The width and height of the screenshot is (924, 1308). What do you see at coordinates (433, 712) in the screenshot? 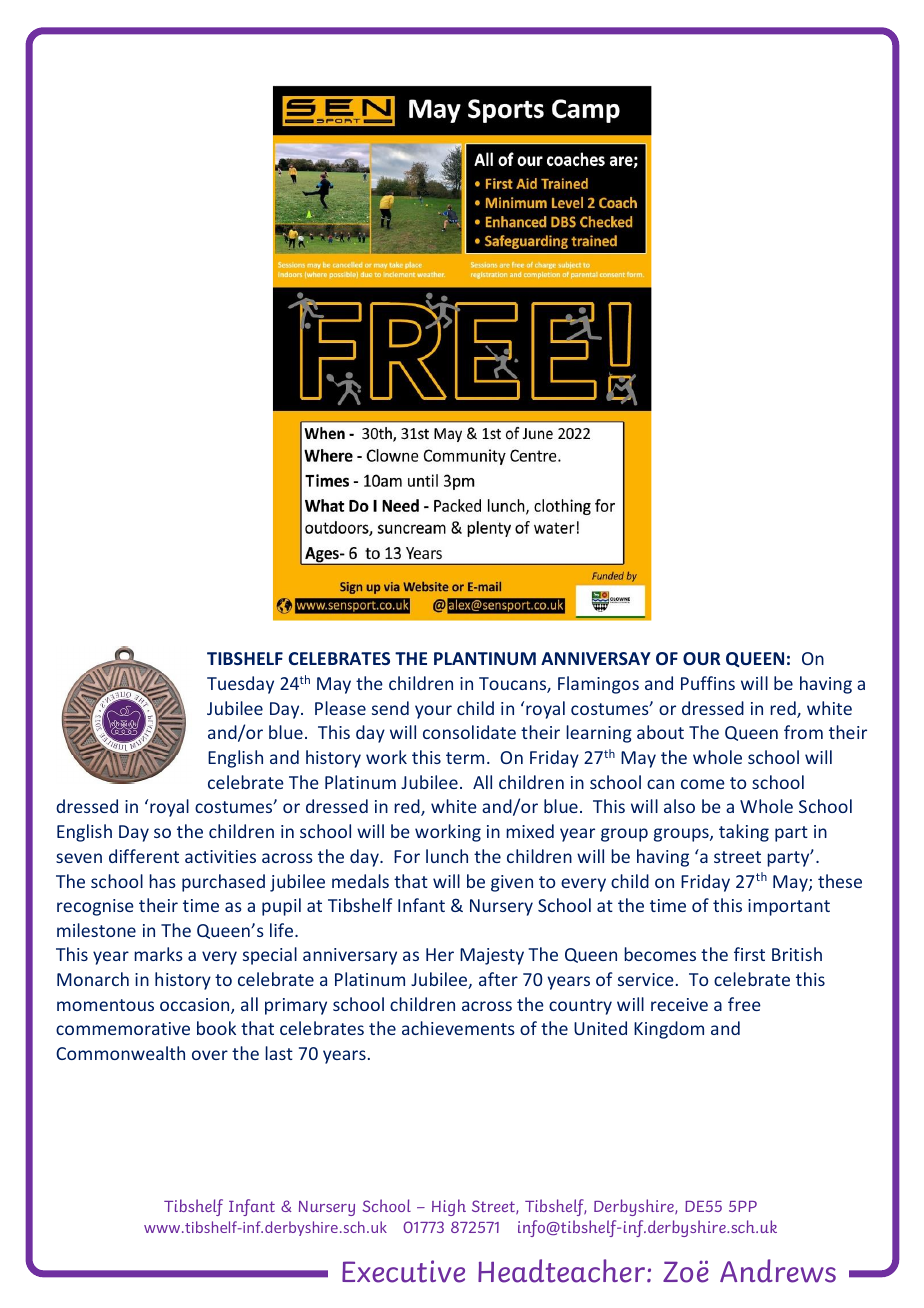
I see `your` at bounding box center [433, 712].
